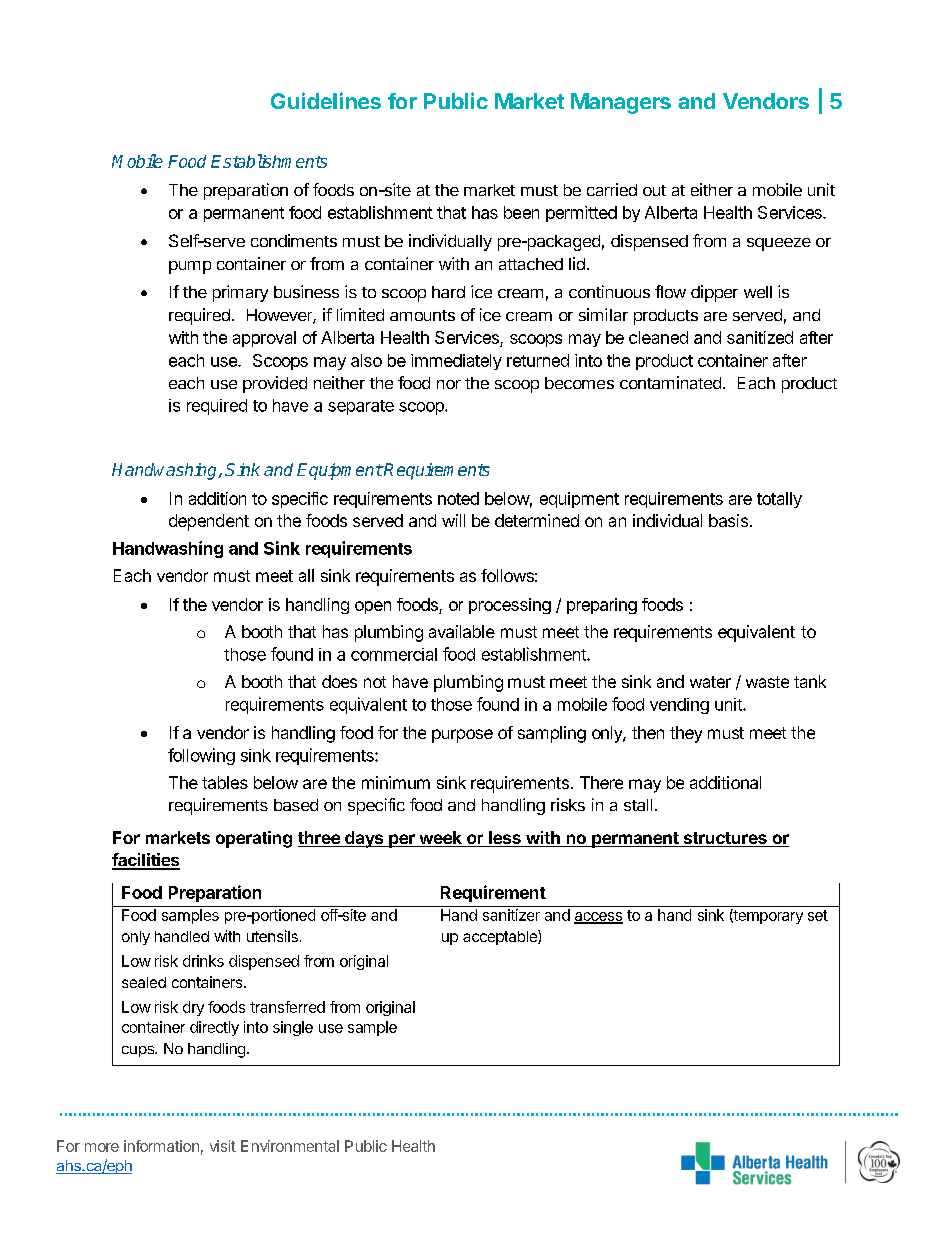 This screenshot has width=952, height=1233. I want to click on water, so click(710, 682).
